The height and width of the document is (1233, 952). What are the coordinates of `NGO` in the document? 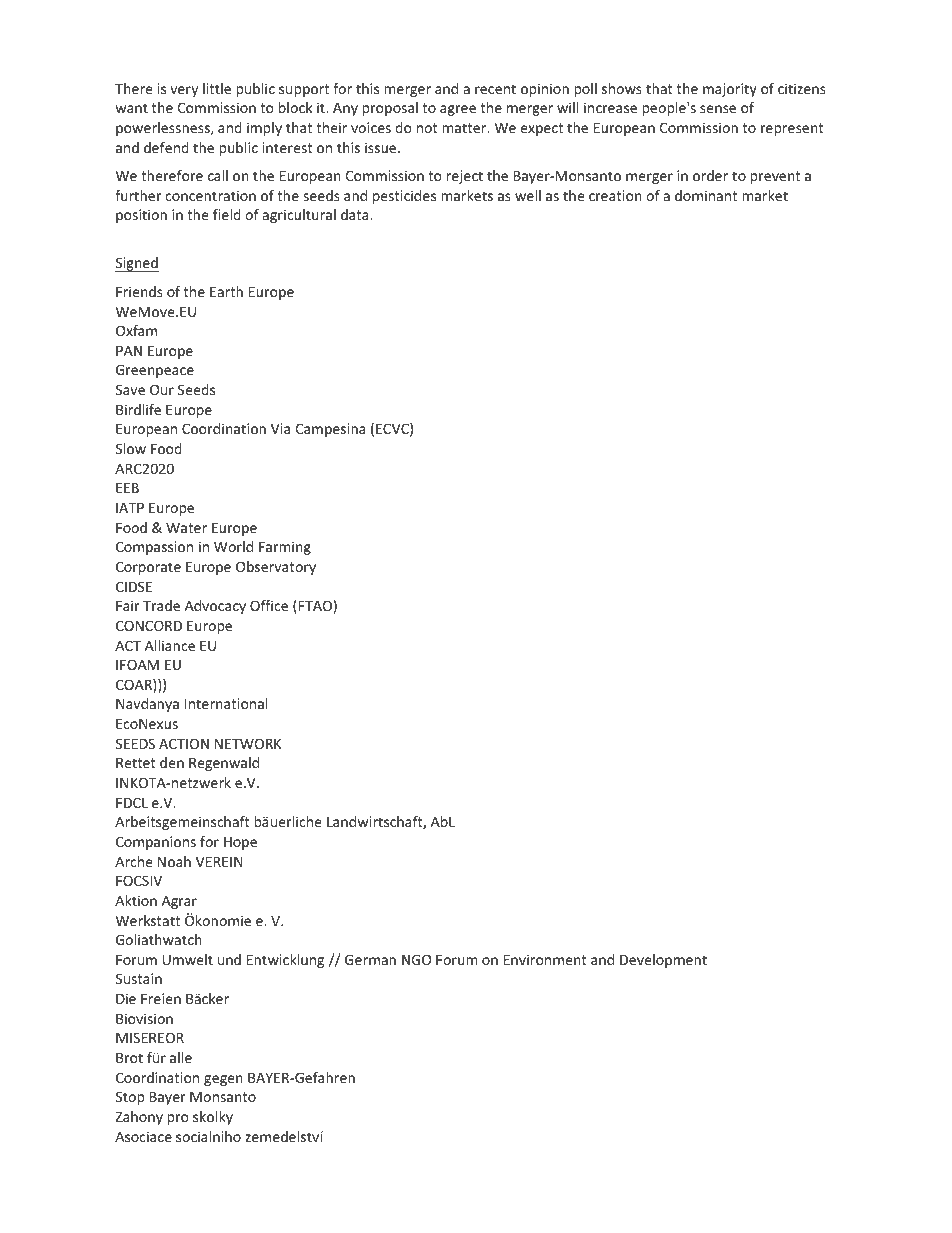 It's located at (416, 959).
